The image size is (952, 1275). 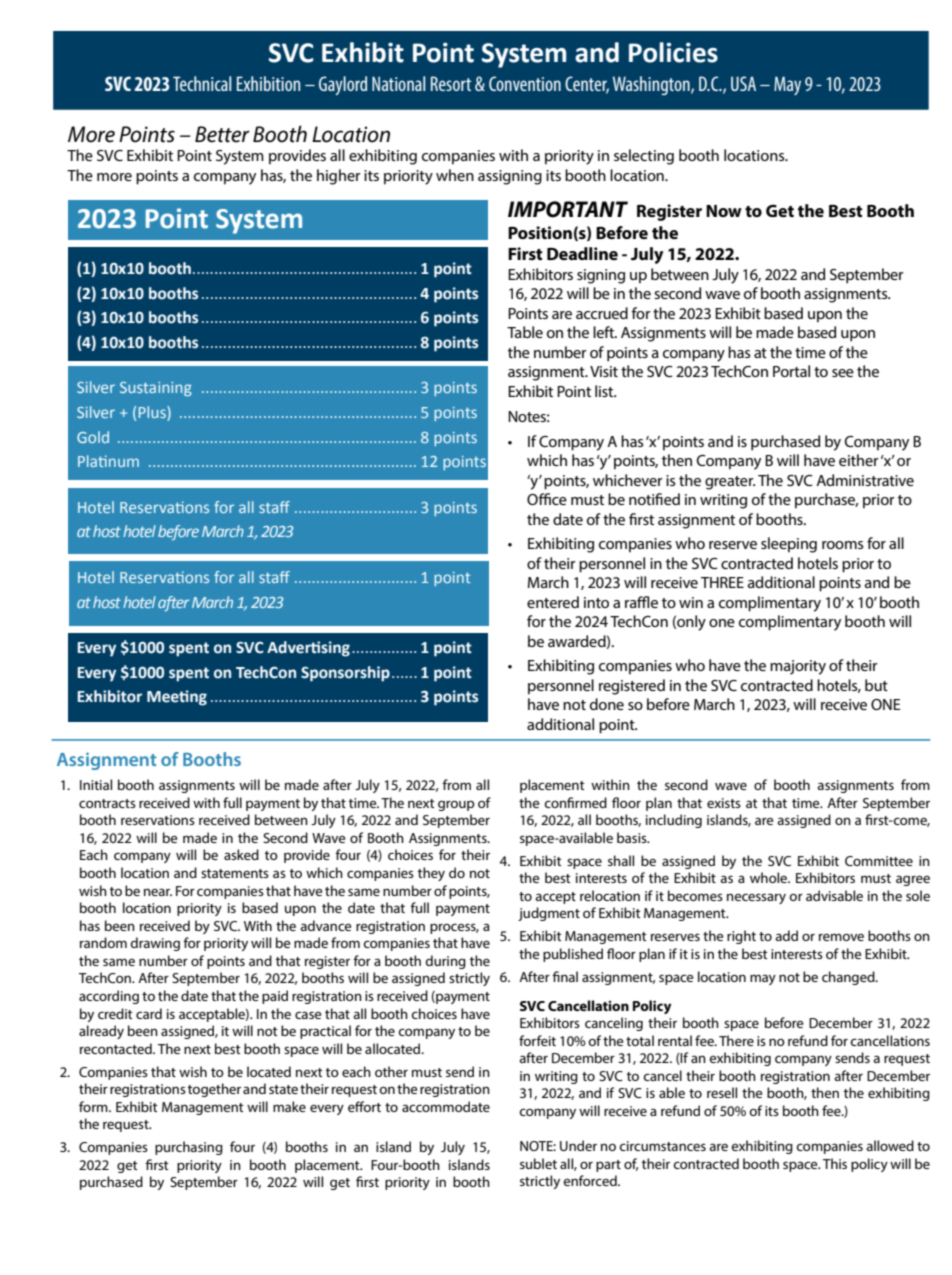 What do you see at coordinates (202, 83) in the document?
I see `Technical` at bounding box center [202, 83].
